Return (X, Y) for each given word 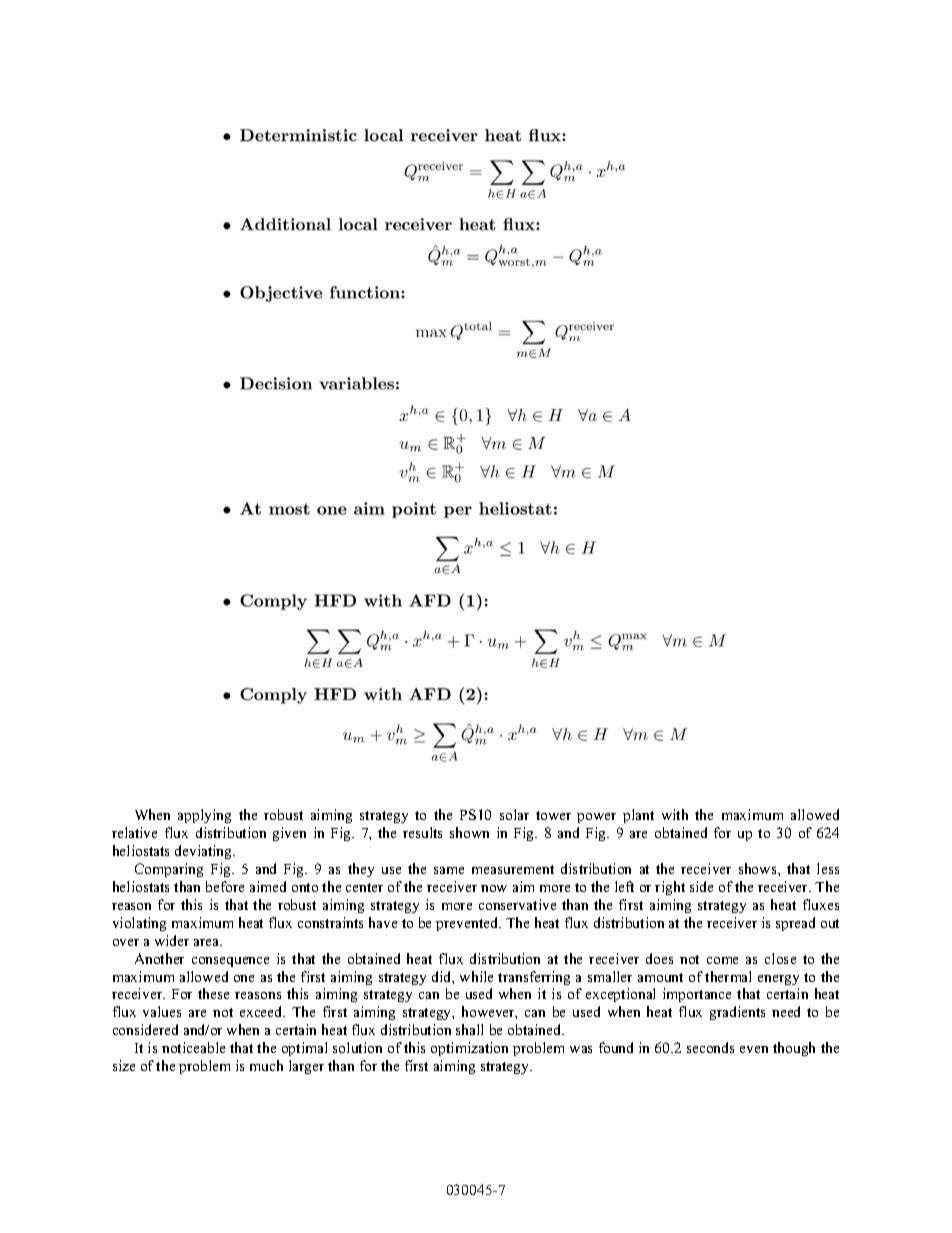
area (208, 942)
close (780, 958)
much (266, 1065)
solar (514, 814)
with (675, 814)
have (383, 922)
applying (204, 816)
